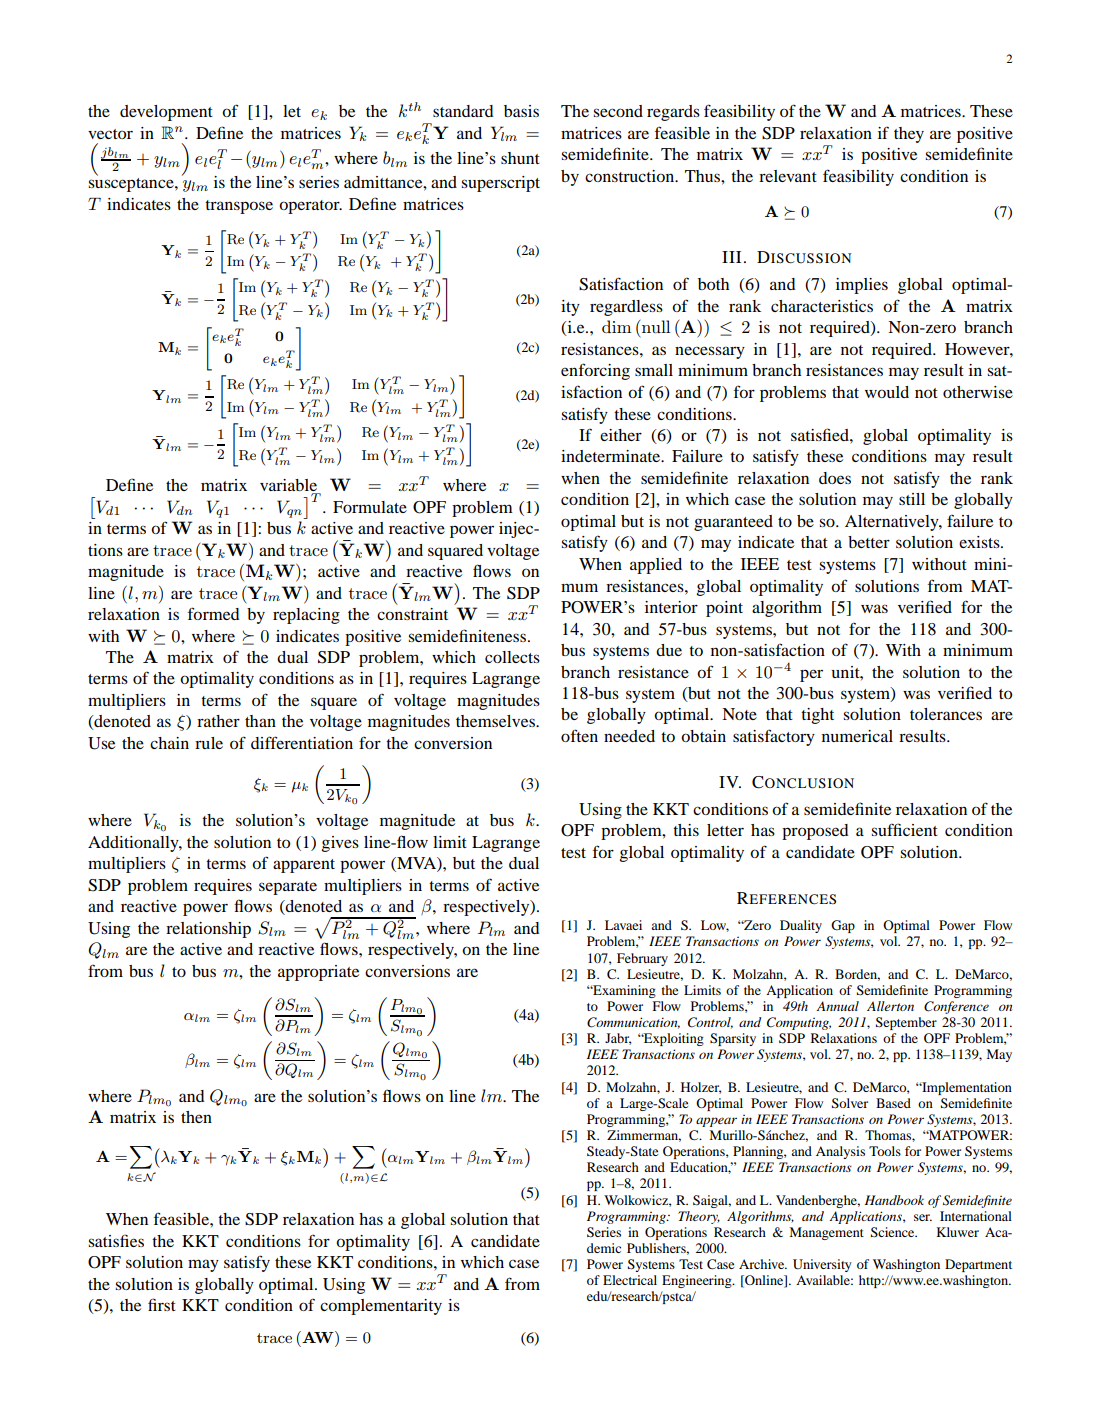 This screenshot has width=1101, height=1425. I want to click on themselves, so click(496, 721).
